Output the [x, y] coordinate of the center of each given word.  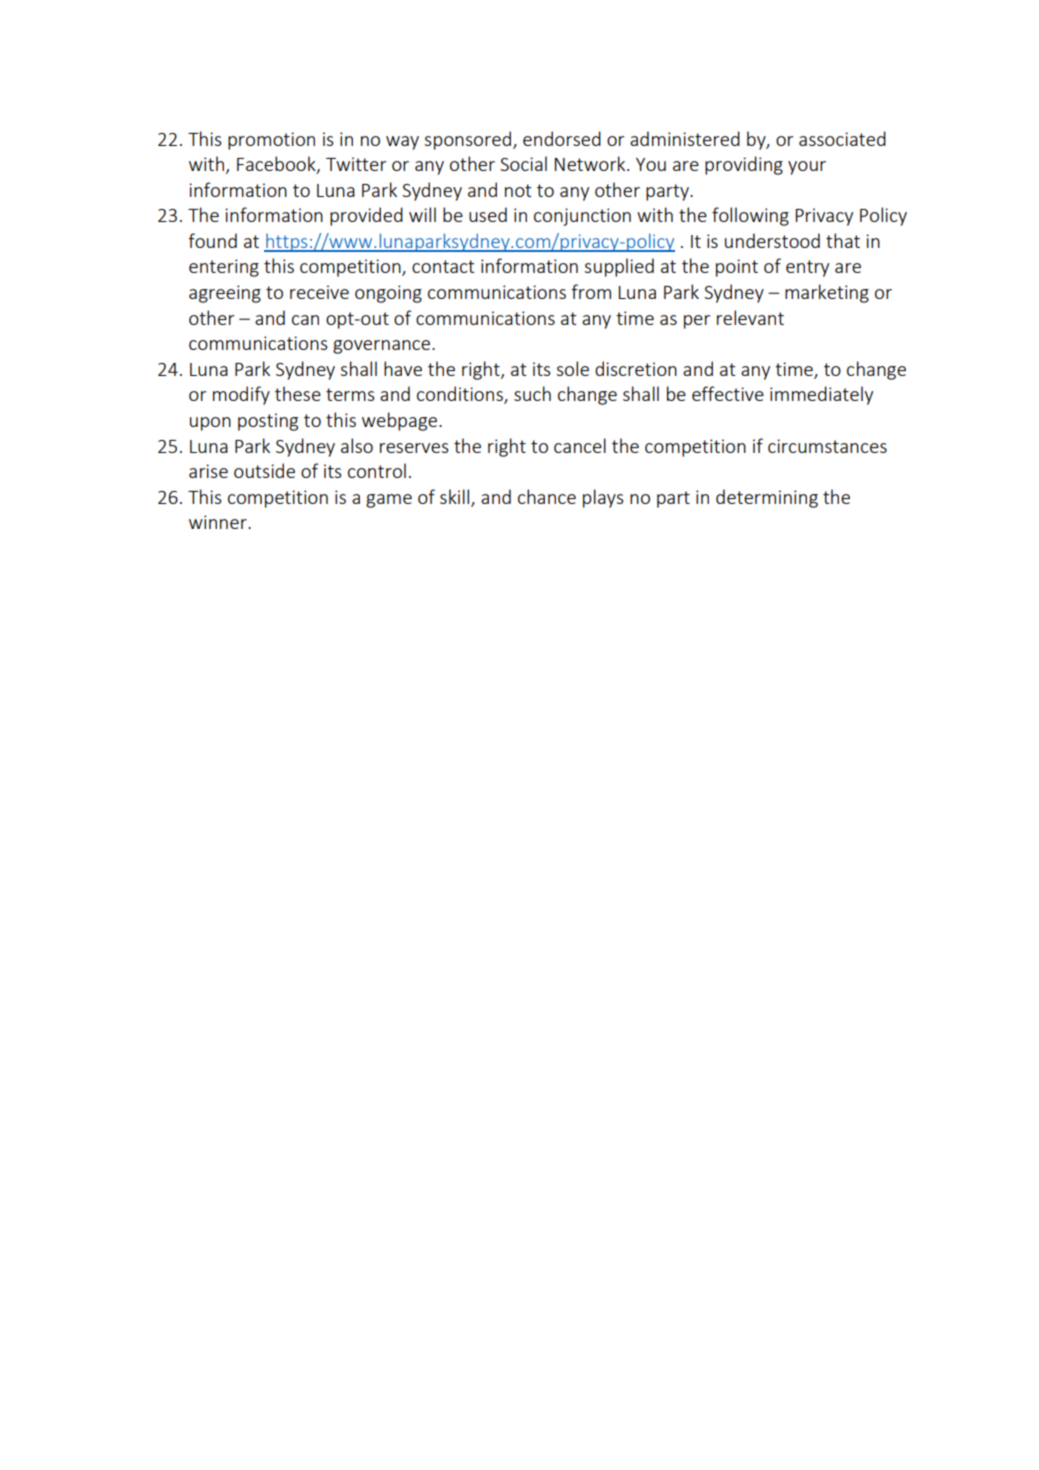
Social [523, 163]
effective [728, 393]
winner [219, 522]
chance [547, 496]
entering [224, 268]
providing [744, 165]
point [737, 268]
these [298, 393]
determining [767, 498]
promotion [271, 141]
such [532, 393]
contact [443, 266]
